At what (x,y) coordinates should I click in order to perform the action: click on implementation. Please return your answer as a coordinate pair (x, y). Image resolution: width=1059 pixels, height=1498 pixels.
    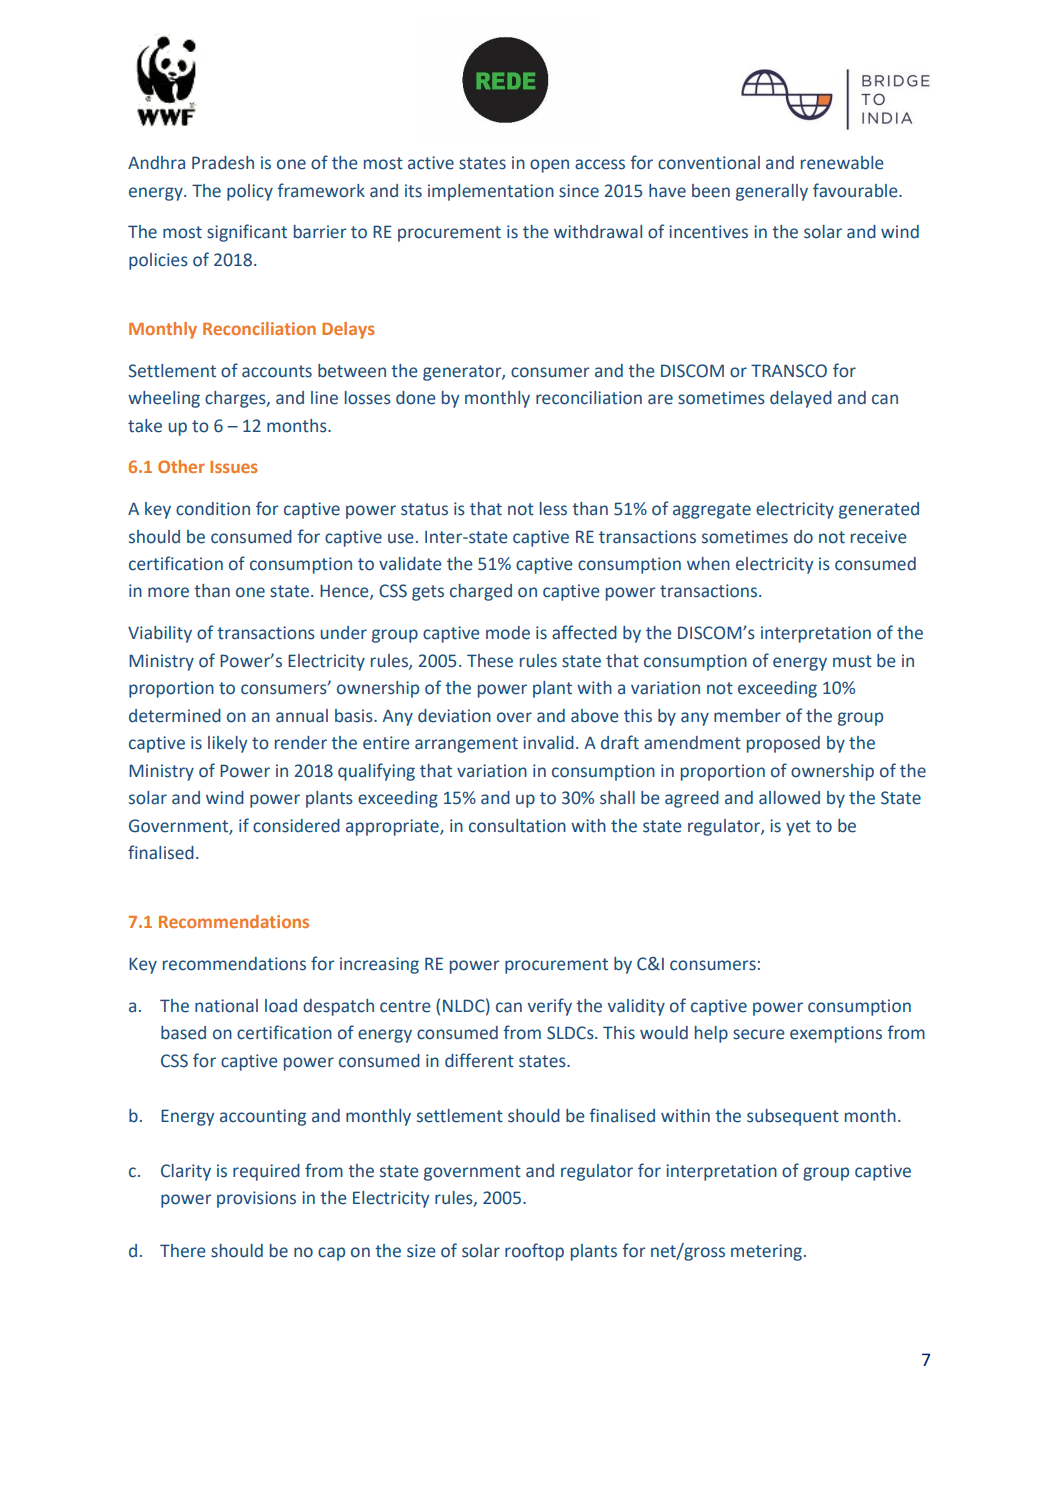
    Looking at the image, I should click on (491, 192).
